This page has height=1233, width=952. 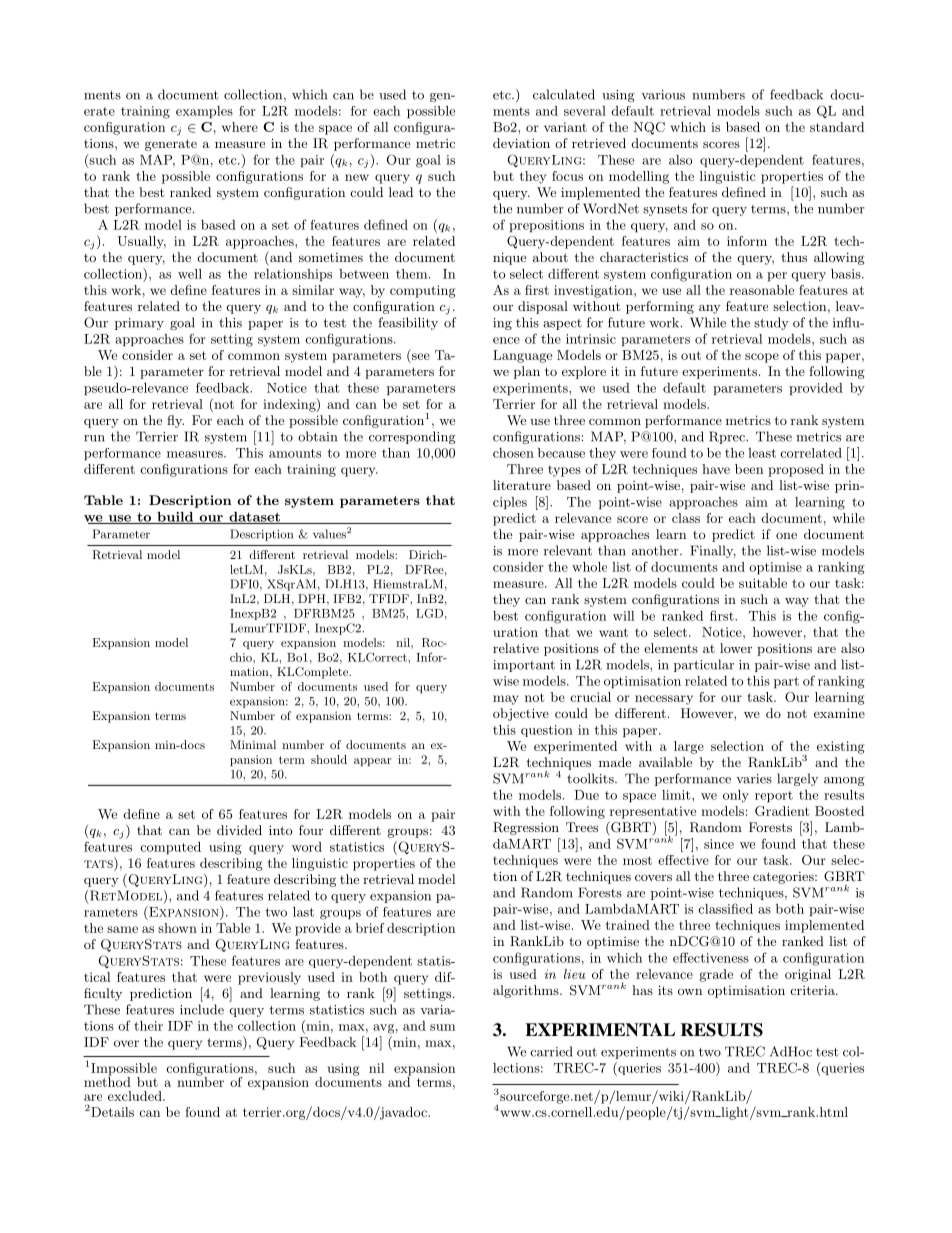 What do you see at coordinates (170, 848) in the page?
I see `computed` at bounding box center [170, 848].
